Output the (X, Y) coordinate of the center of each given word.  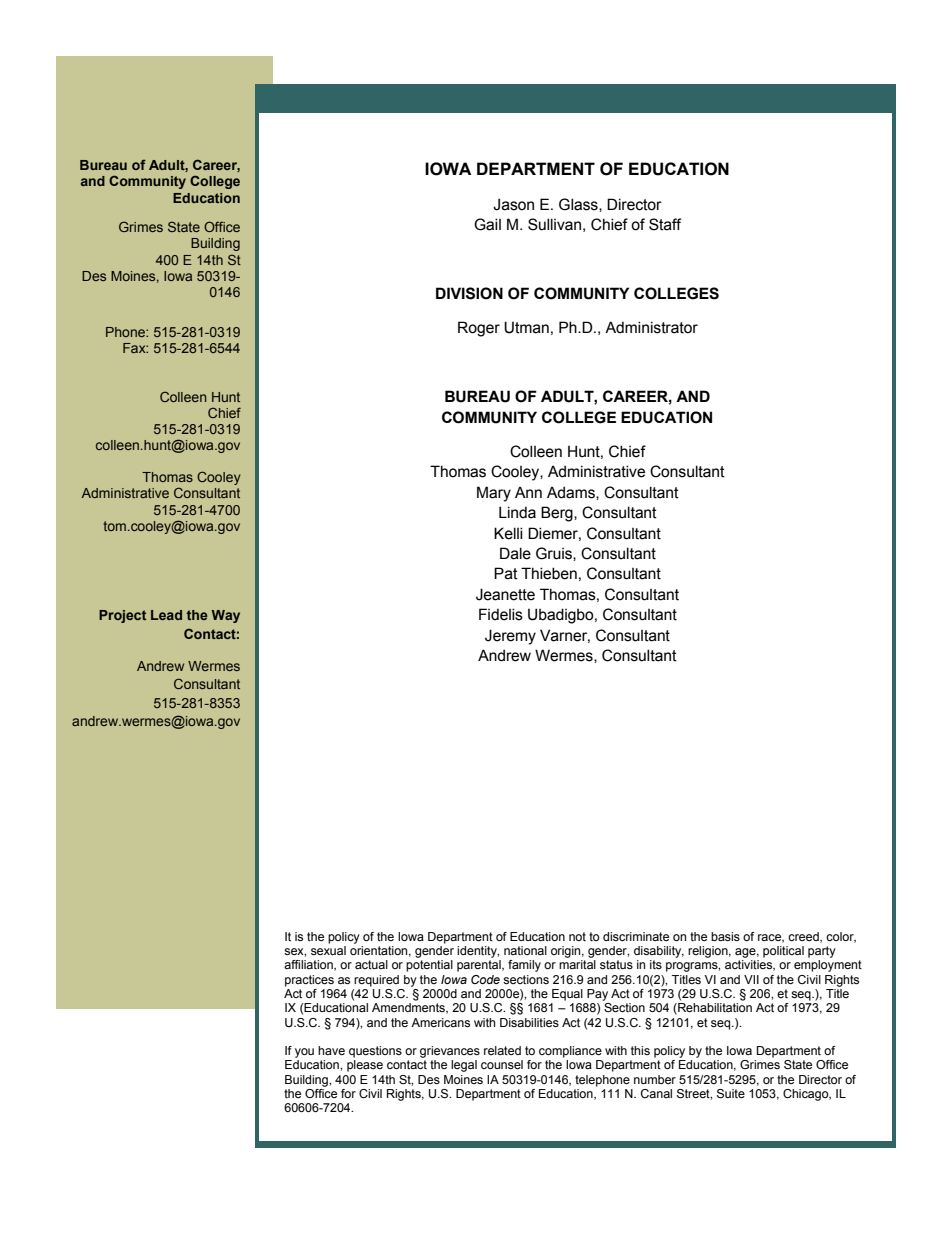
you (304, 1053)
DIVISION (469, 293)
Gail (487, 224)
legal (464, 1066)
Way (226, 616)
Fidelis (501, 614)
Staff (665, 224)
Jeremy (510, 637)
